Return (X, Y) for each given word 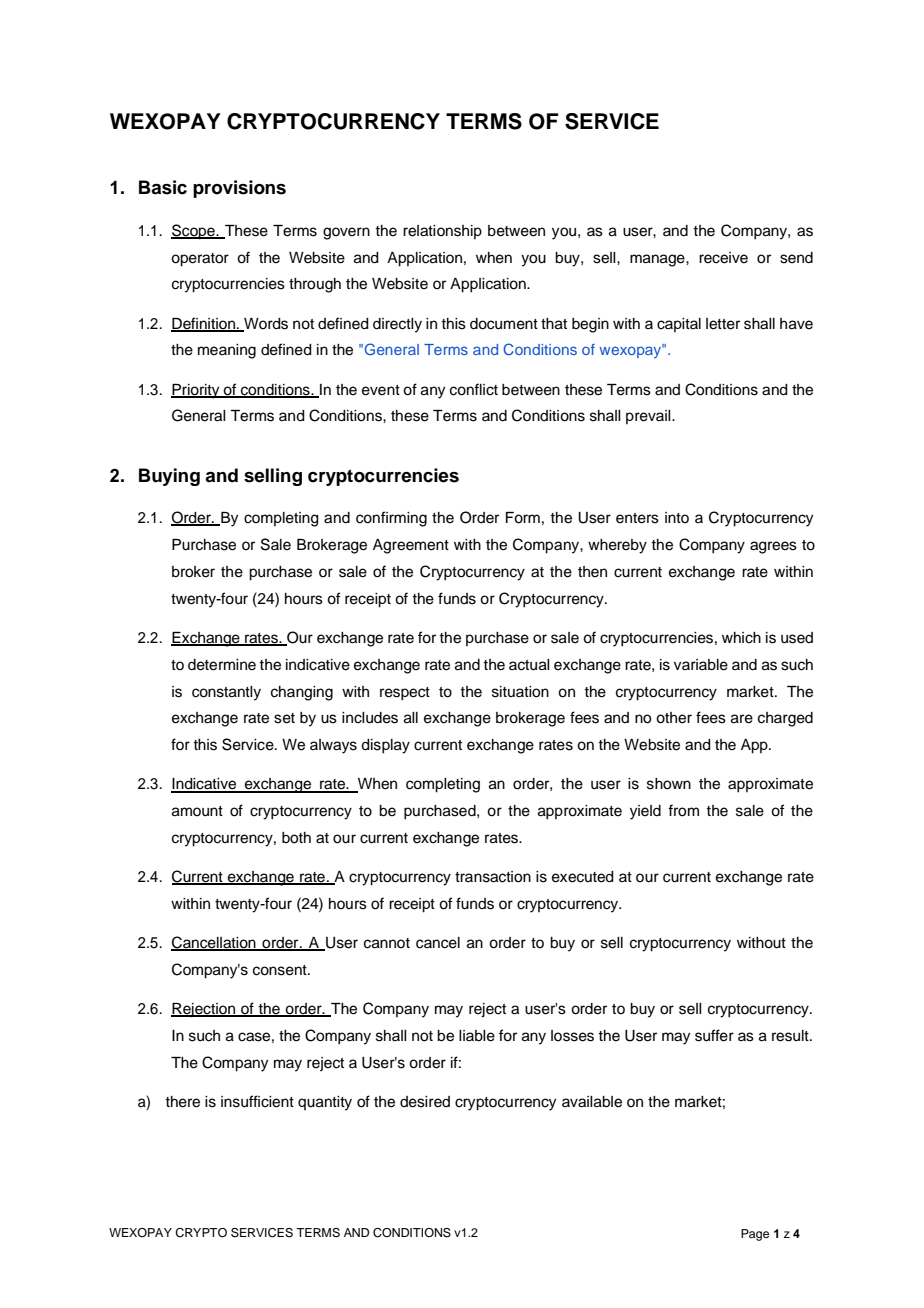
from (683, 810)
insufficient (257, 1101)
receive (723, 258)
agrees (773, 547)
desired (425, 1102)
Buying (169, 477)
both (296, 838)
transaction (493, 877)
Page (755, 1235)
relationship (442, 232)
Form (523, 518)
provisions (239, 189)
